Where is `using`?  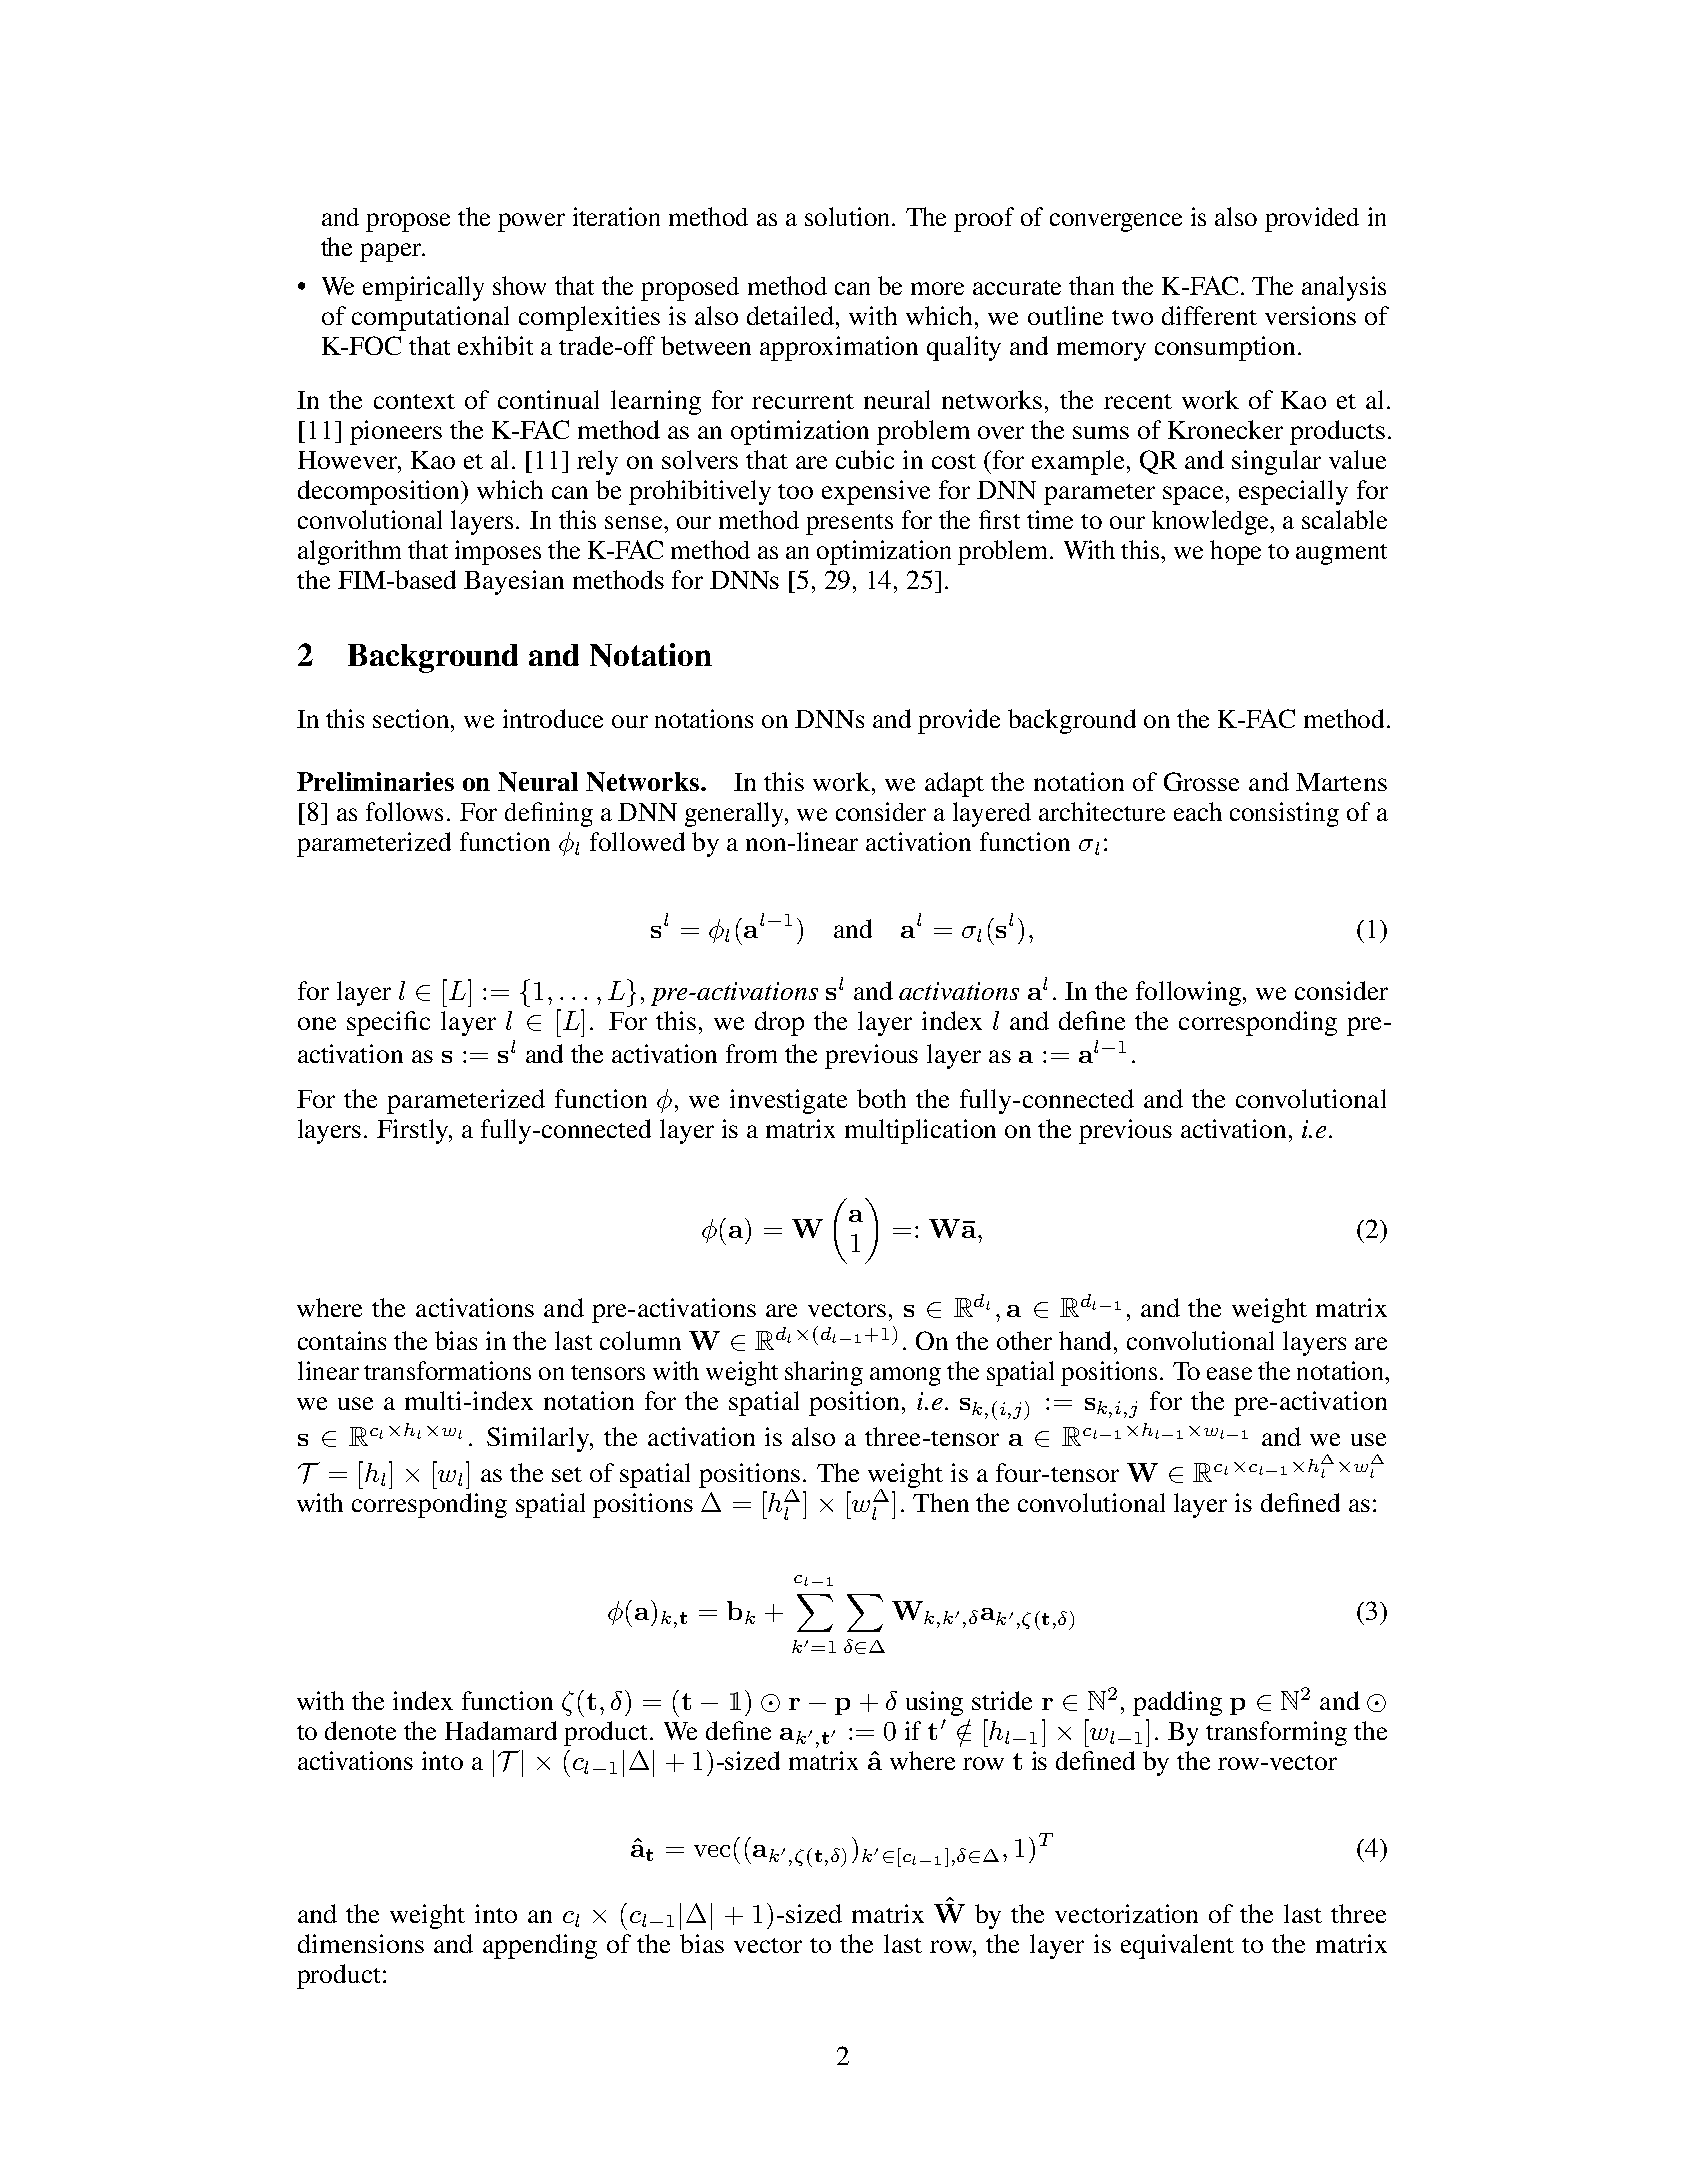
using is located at coordinates (934, 1703).
